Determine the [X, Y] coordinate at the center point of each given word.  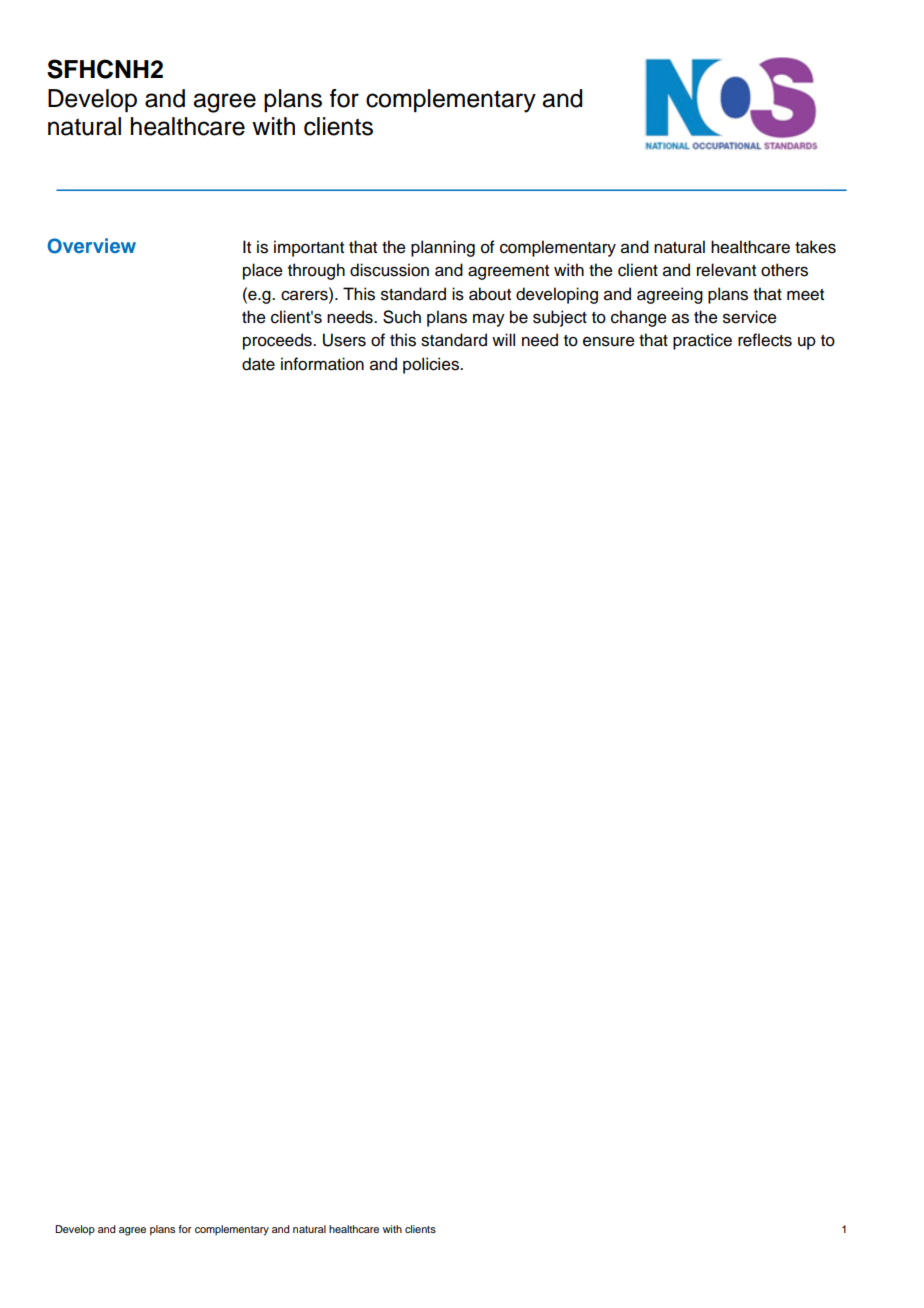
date [258, 364]
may [489, 320]
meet [805, 295]
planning [443, 248]
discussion [389, 270]
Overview [92, 246]
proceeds [278, 341]
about [490, 294]
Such [402, 317]
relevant [726, 270]
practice [702, 341]
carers [305, 294]
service [750, 317]
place [263, 271]
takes [815, 247]
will [503, 339]
